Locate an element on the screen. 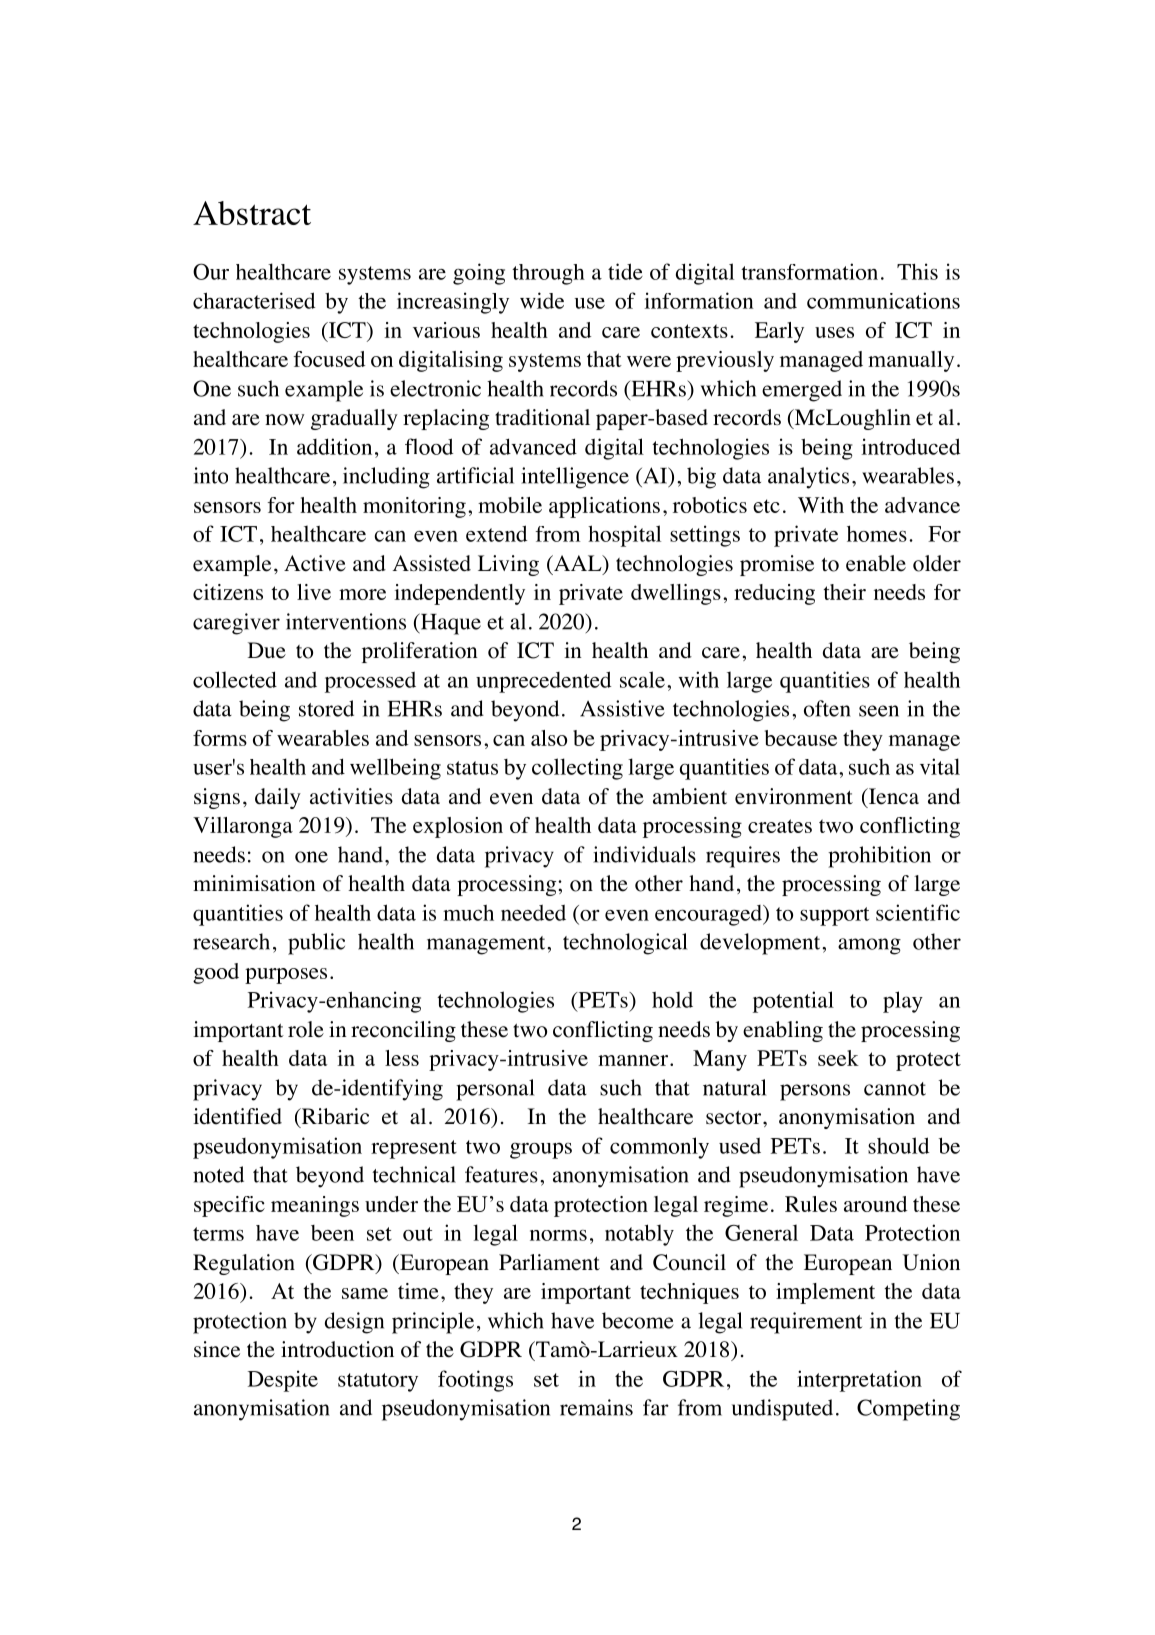 This screenshot has width=1155, height=1635. remains is located at coordinates (596, 1407).
